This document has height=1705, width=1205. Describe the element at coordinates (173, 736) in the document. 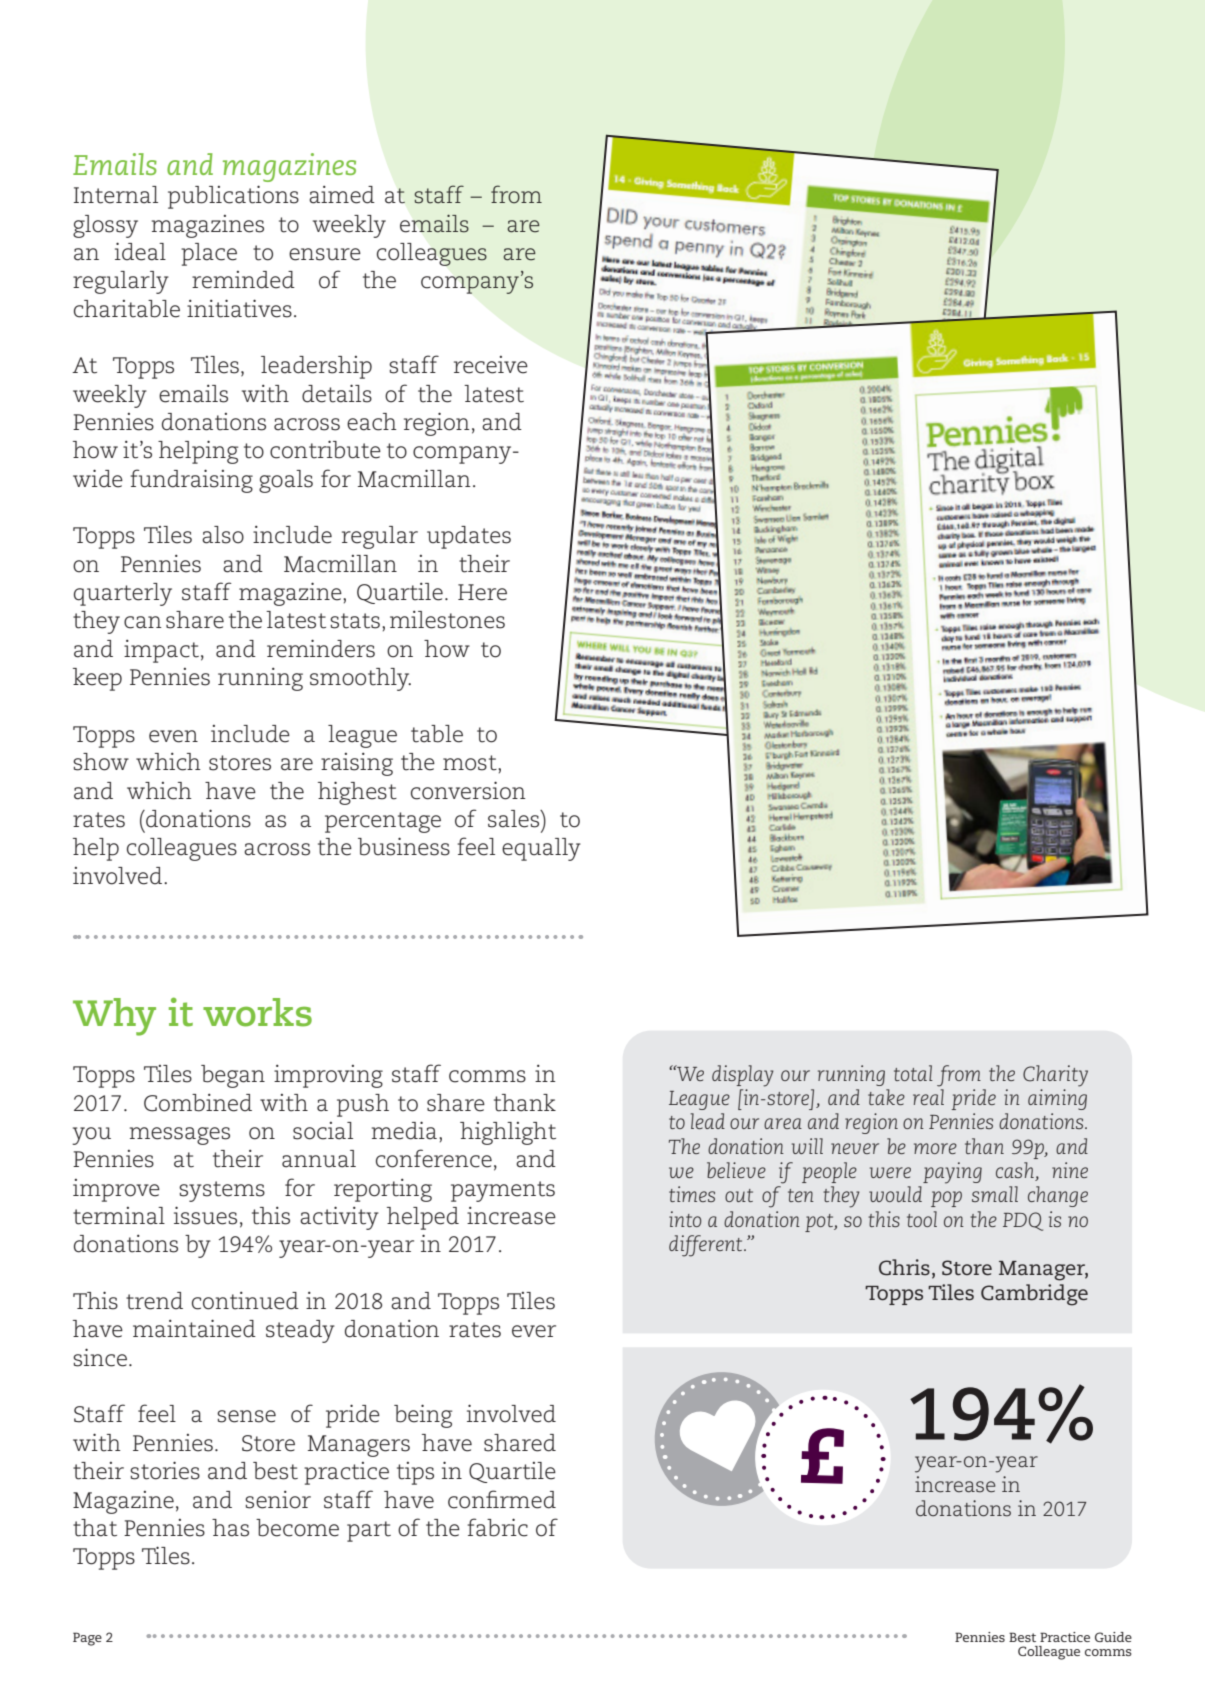

I see `even` at that location.
